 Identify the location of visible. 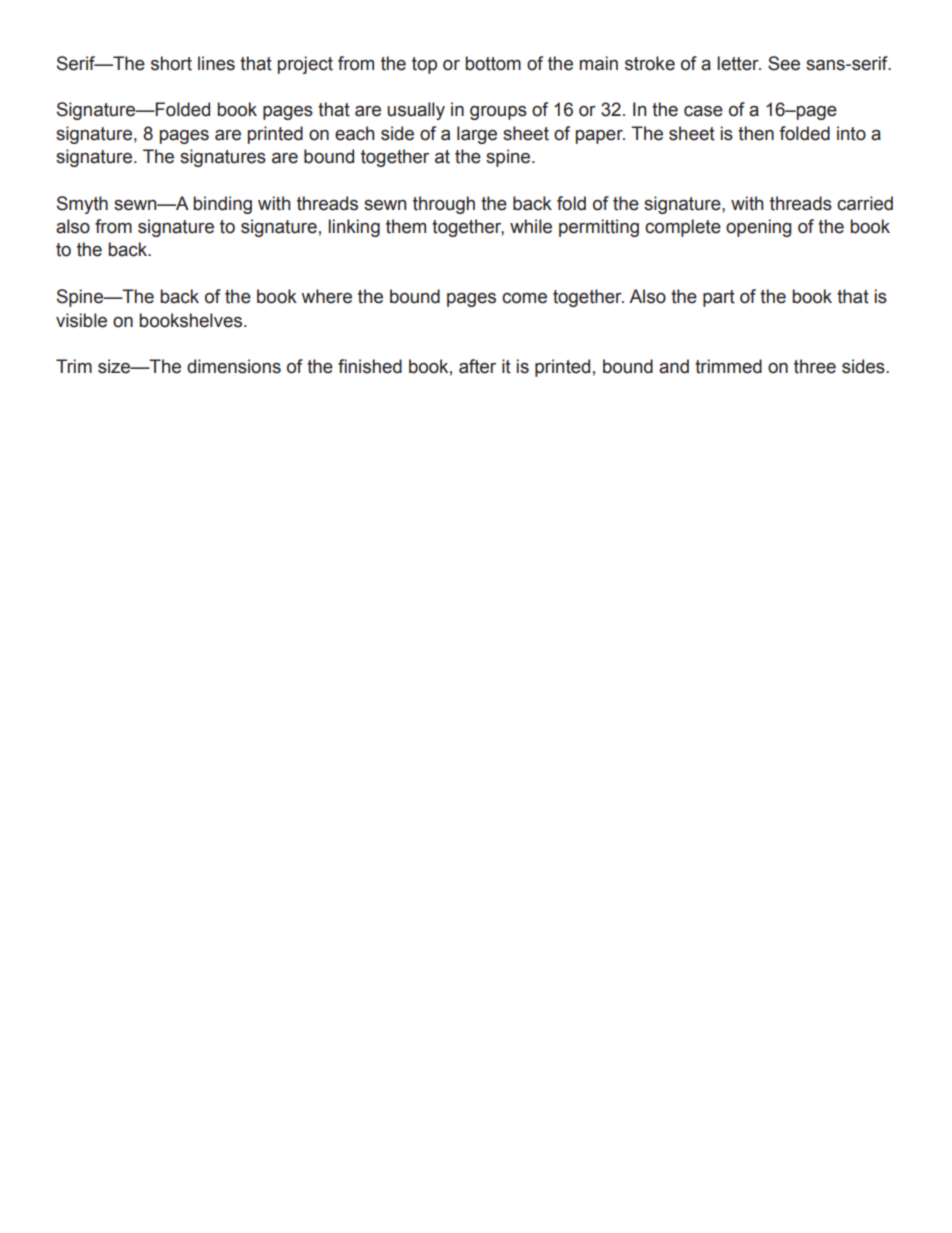
(81, 320).
